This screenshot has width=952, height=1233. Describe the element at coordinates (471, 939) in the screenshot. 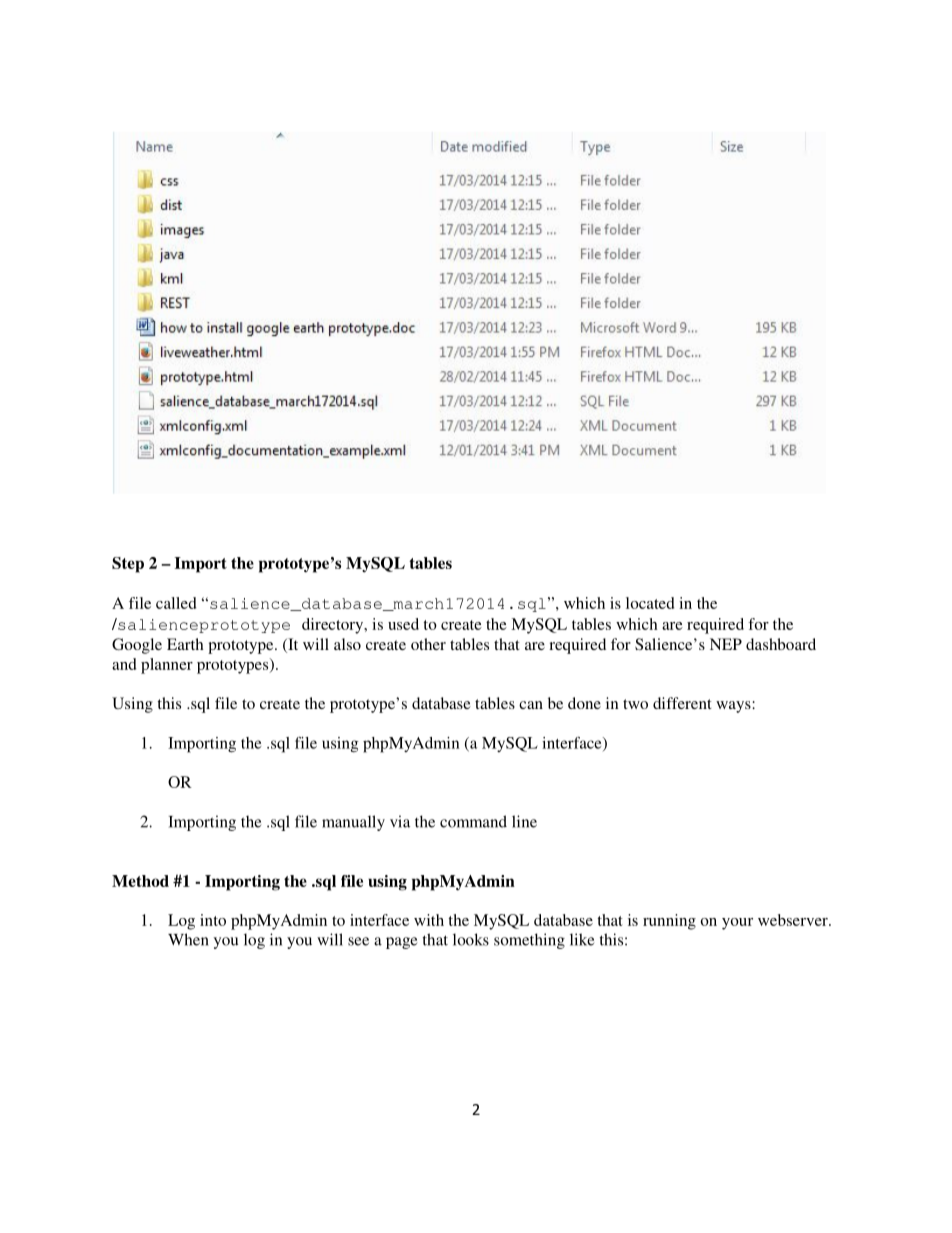

I see `looks` at that location.
